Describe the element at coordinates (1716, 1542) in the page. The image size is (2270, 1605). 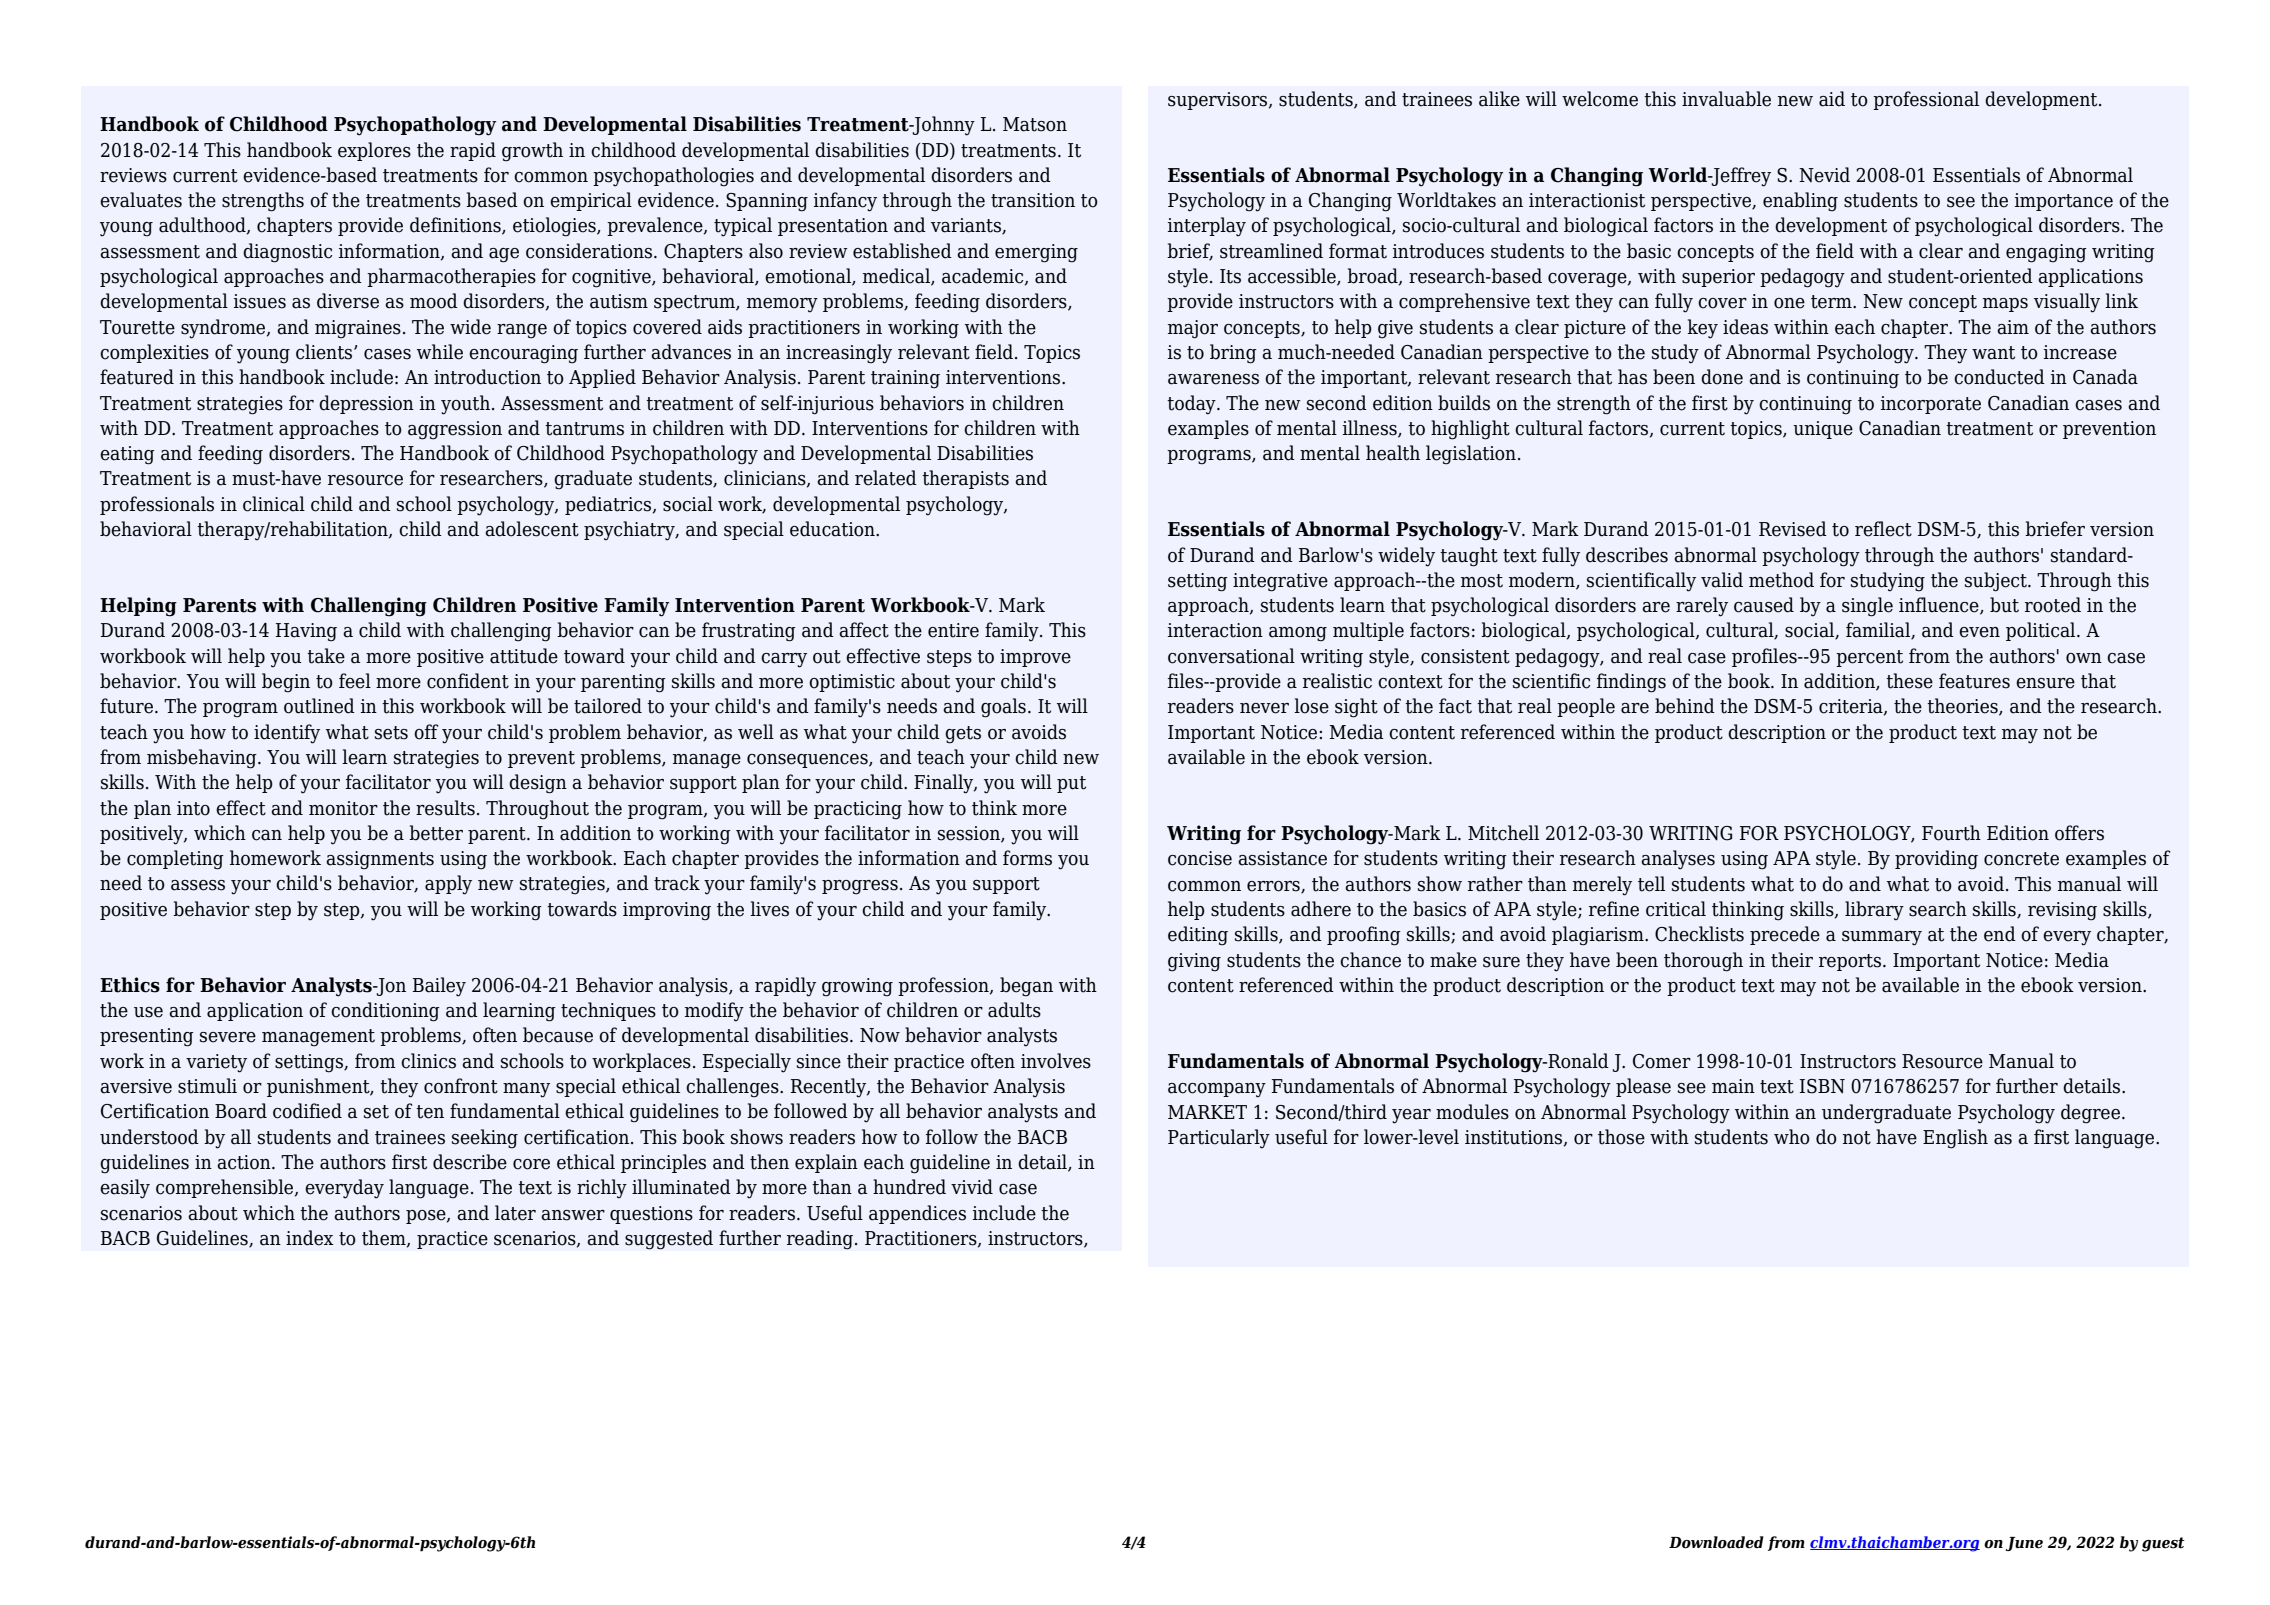
I see `Downloaded` at that location.
